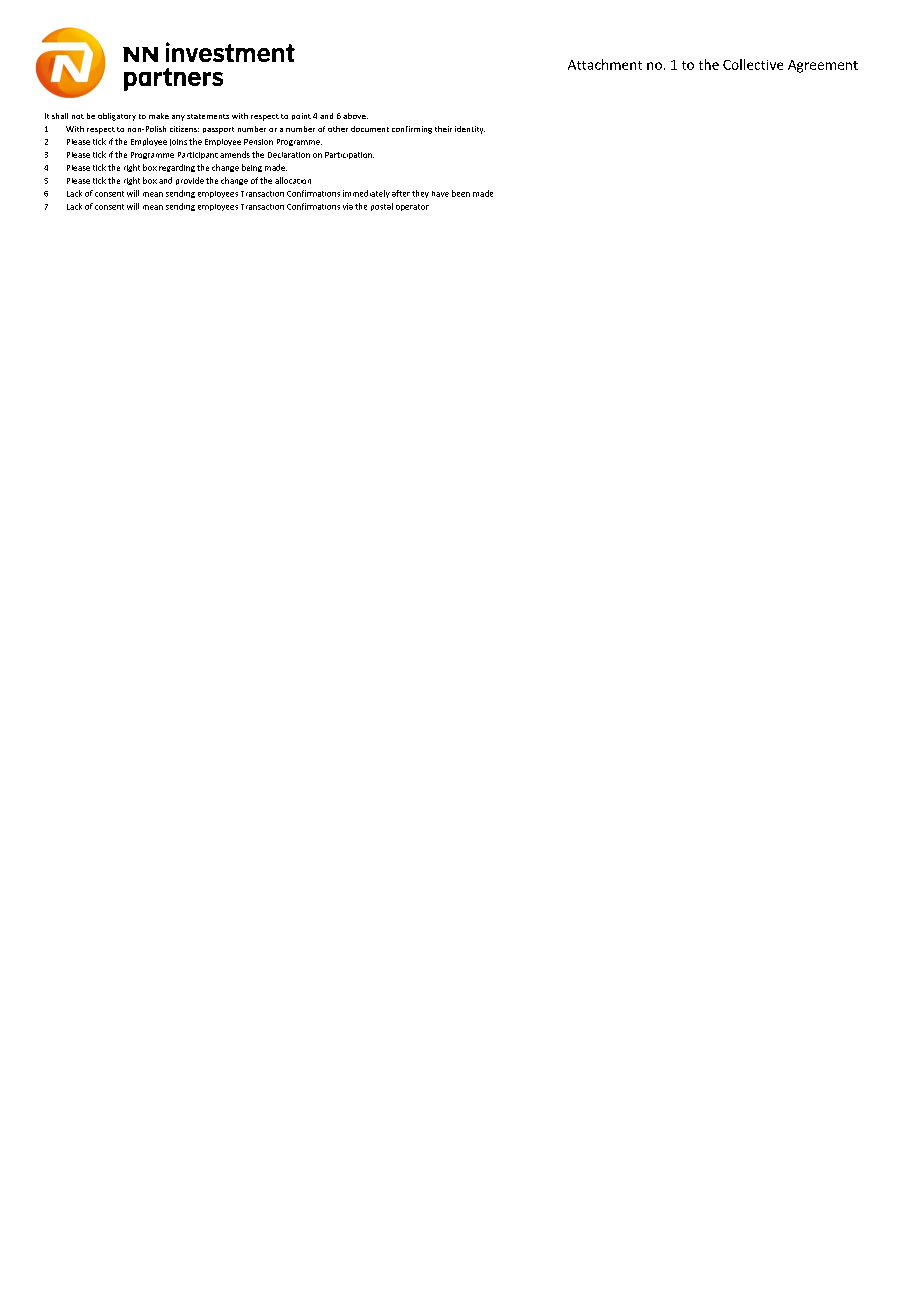 This screenshot has height=1308, width=924. I want to click on Agreement, so click(823, 66).
